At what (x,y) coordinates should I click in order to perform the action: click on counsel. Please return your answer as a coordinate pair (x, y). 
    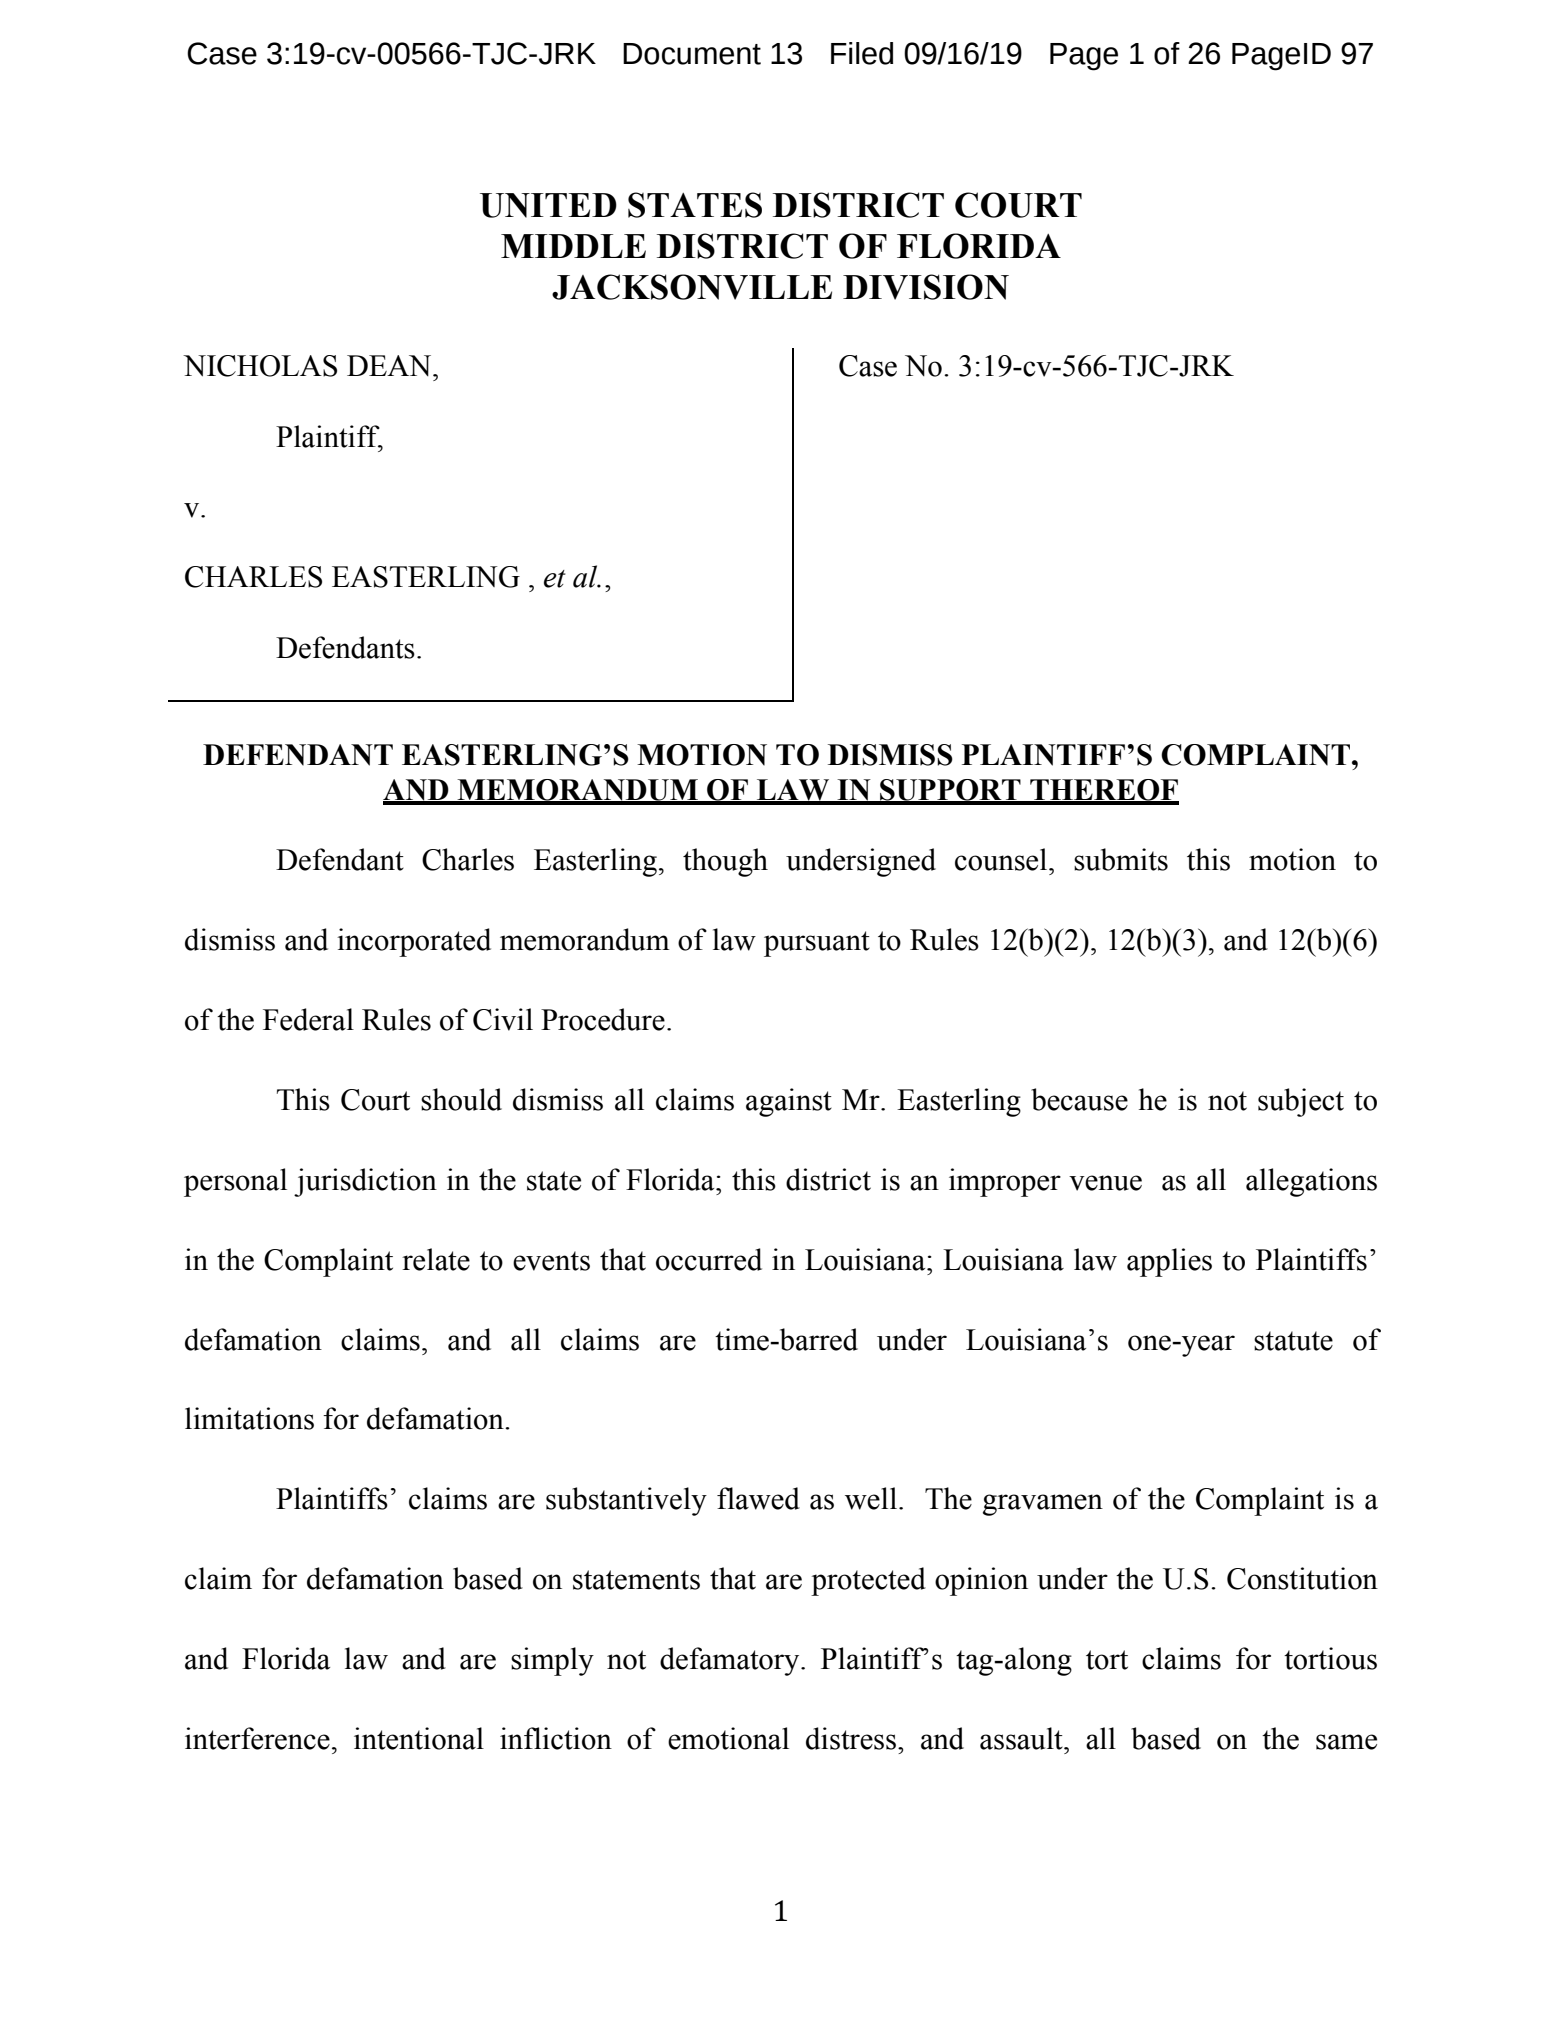
    Looking at the image, I should click on (1002, 859).
